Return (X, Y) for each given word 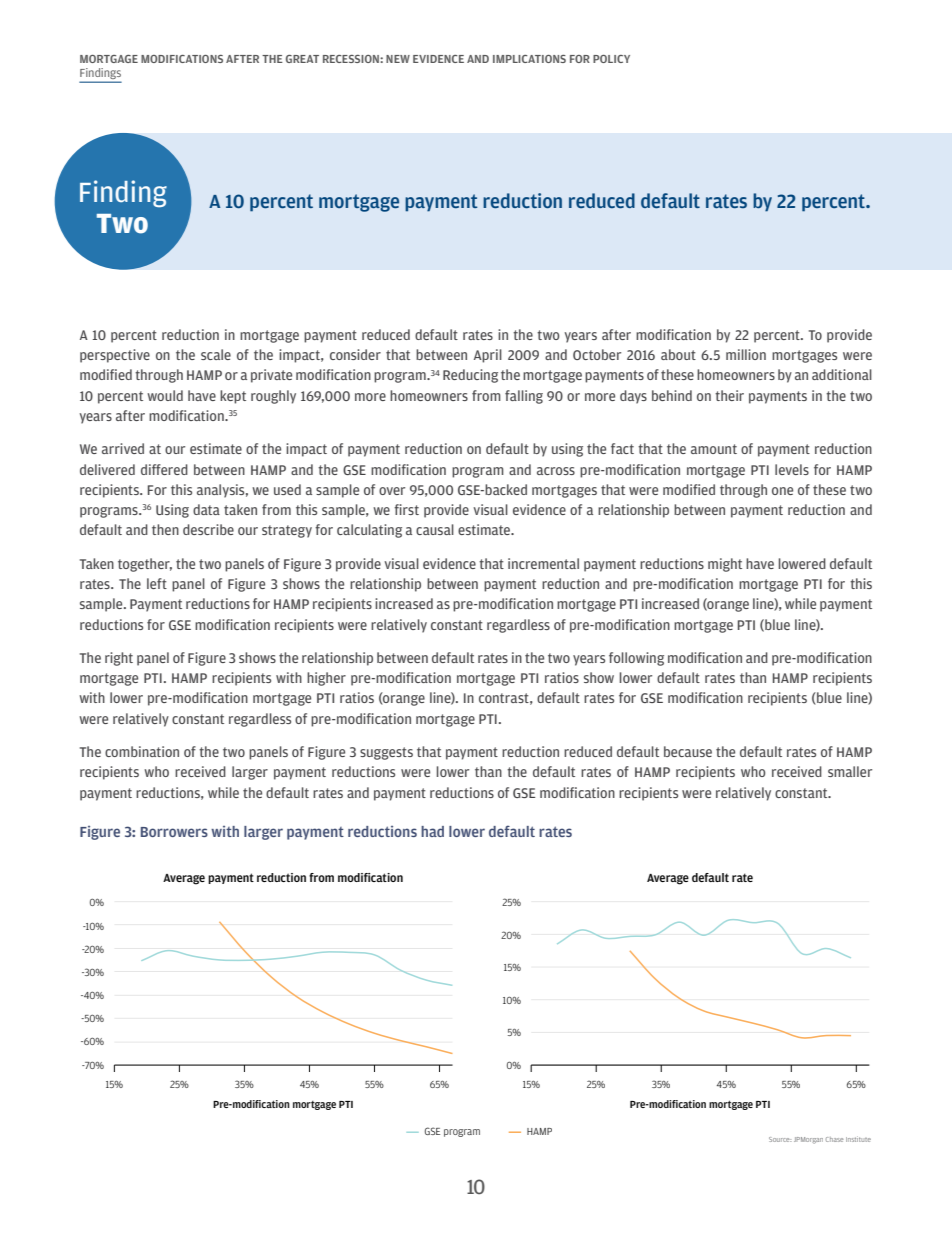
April (488, 356)
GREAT (302, 59)
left (157, 583)
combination (142, 751)
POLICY (611, 59)
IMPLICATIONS (529, 59)
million (746, 354)
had (432, 831)
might (725, 565)
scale (216, 354)
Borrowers (174, 832)
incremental (543, 563)
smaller (850, 771)
